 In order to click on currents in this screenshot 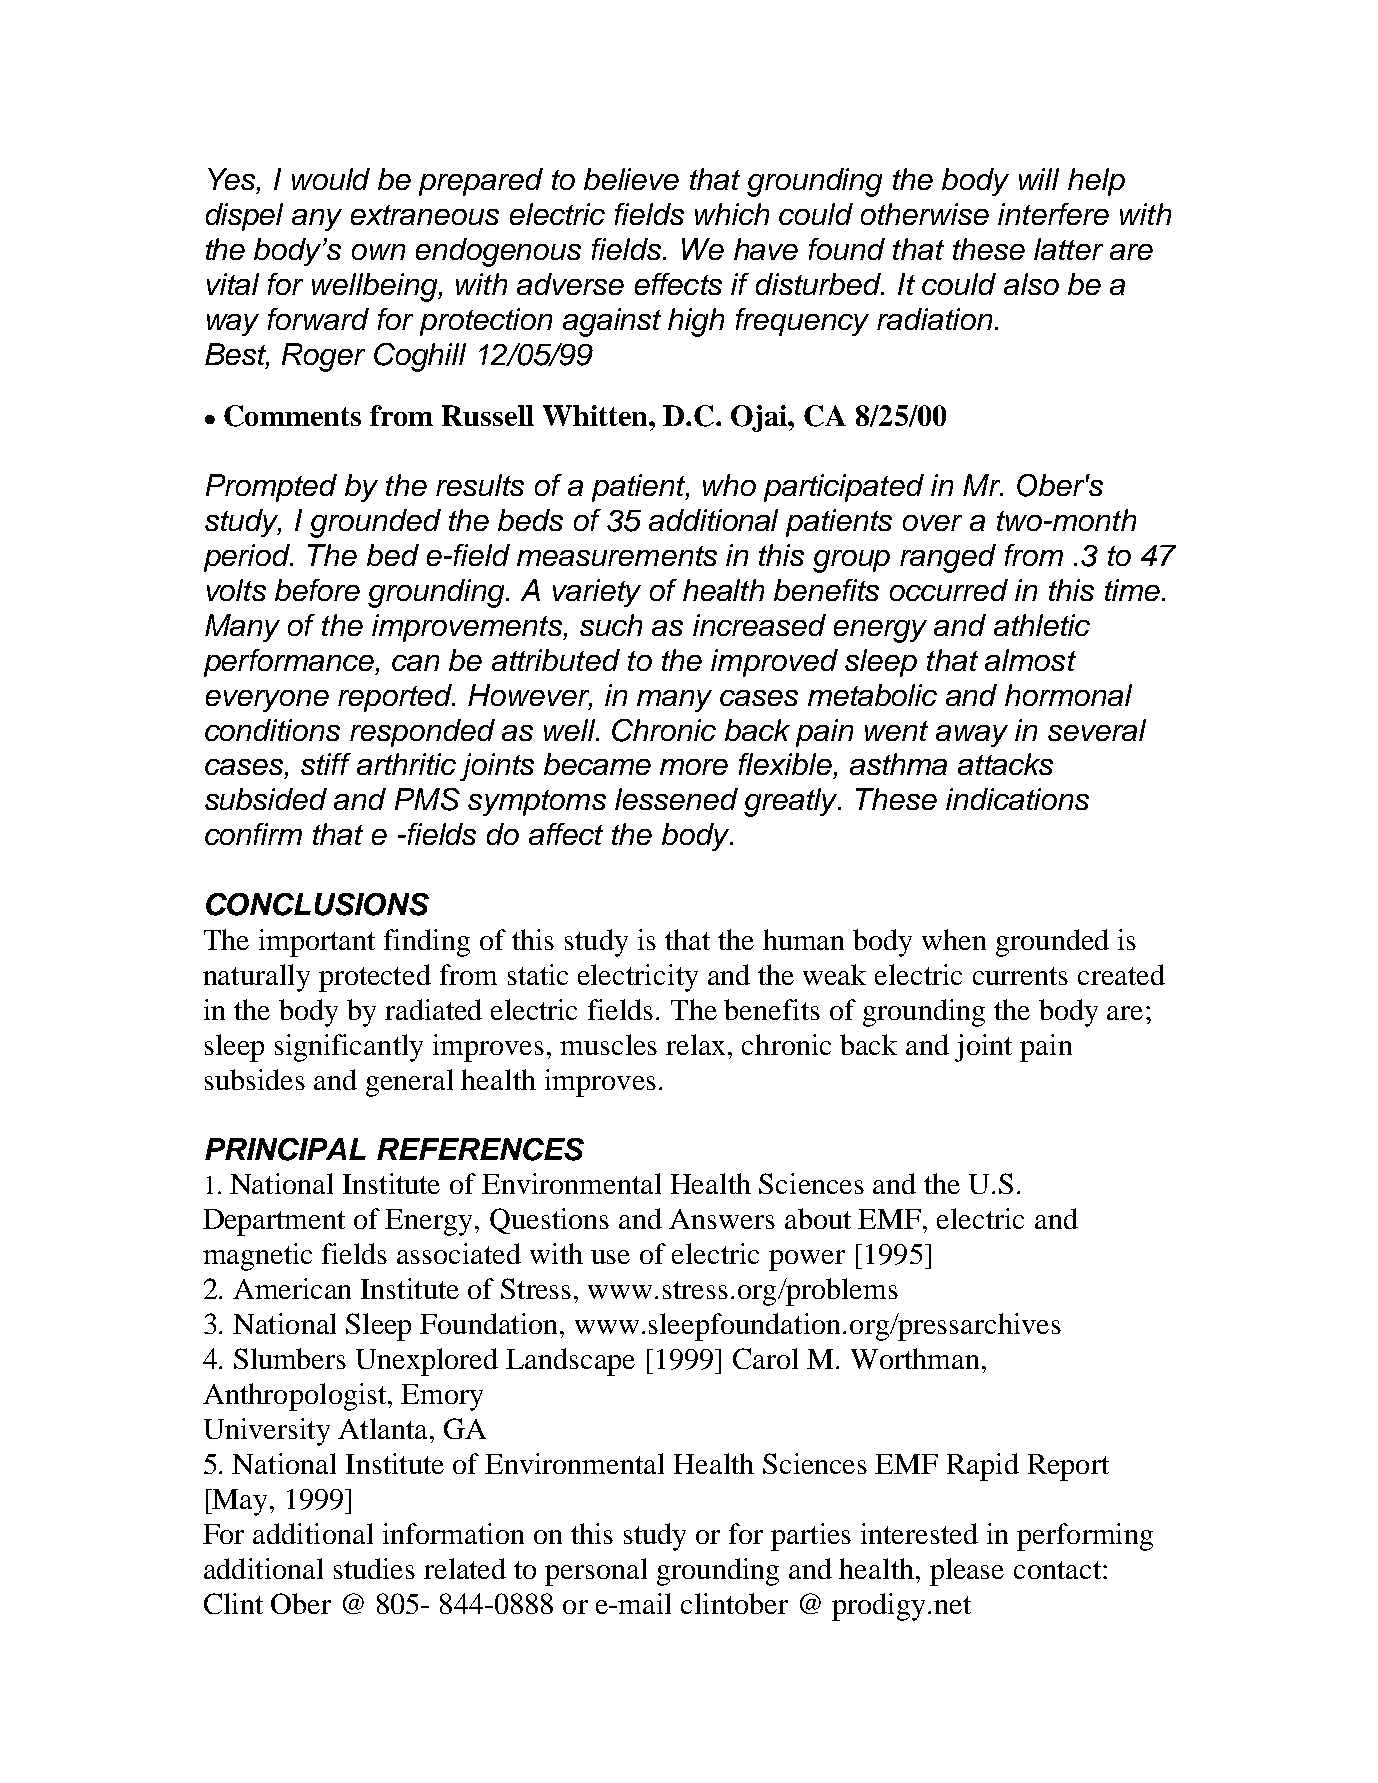, I will do `click(1020, 976)`.
